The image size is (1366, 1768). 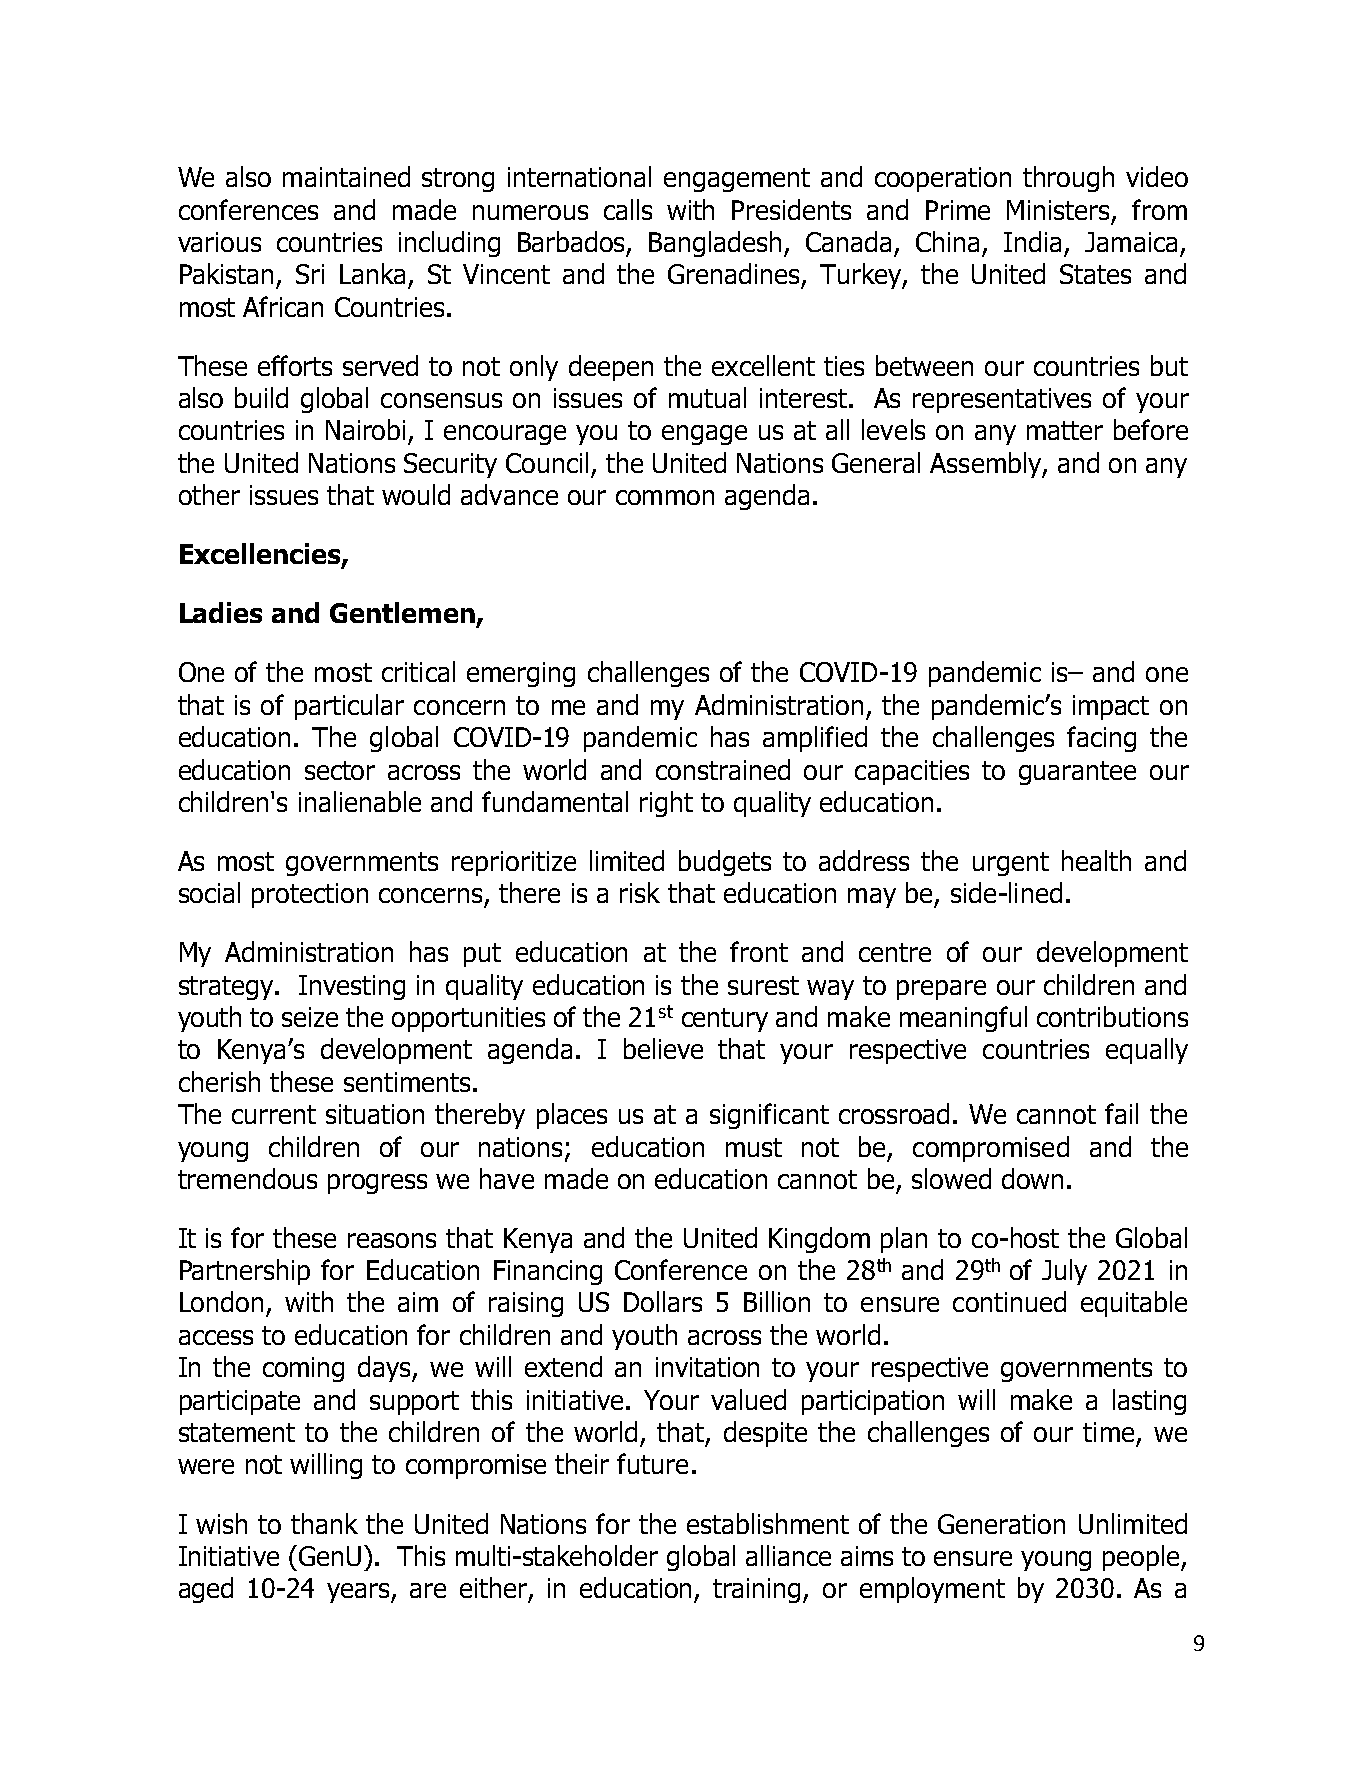 What do you see at coordinates (723, 769) in the document?
I see `constrained` at bounding box center [723, 769].
